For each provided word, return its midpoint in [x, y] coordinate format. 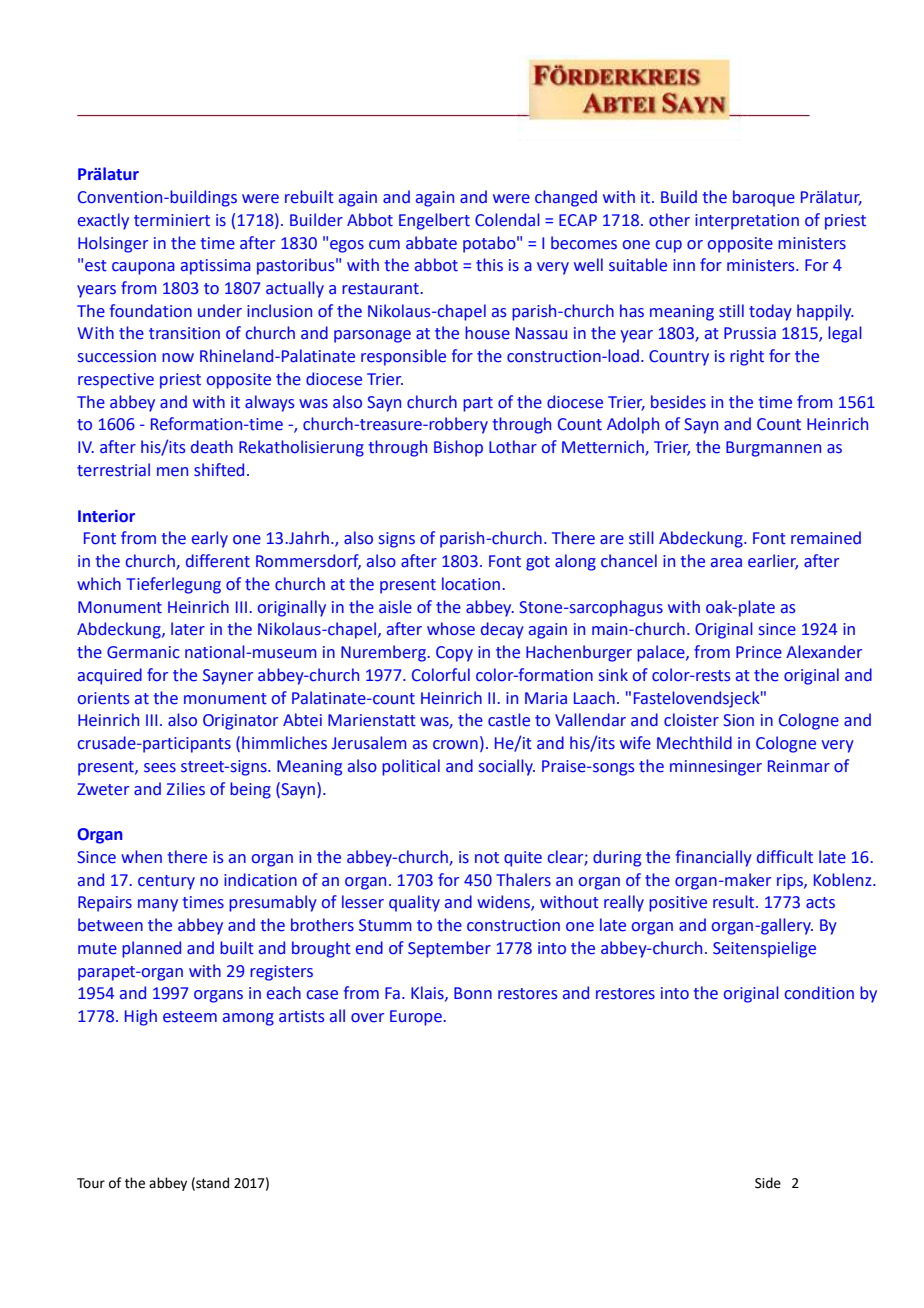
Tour [91, 1183]
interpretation [747, 222]
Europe [416, 1018]
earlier [773, 562]
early [210, 539]
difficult [785, 857]
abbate [431, 243]
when [141, 857]
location [471, 584]
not [487, 858]
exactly [103, 221]
